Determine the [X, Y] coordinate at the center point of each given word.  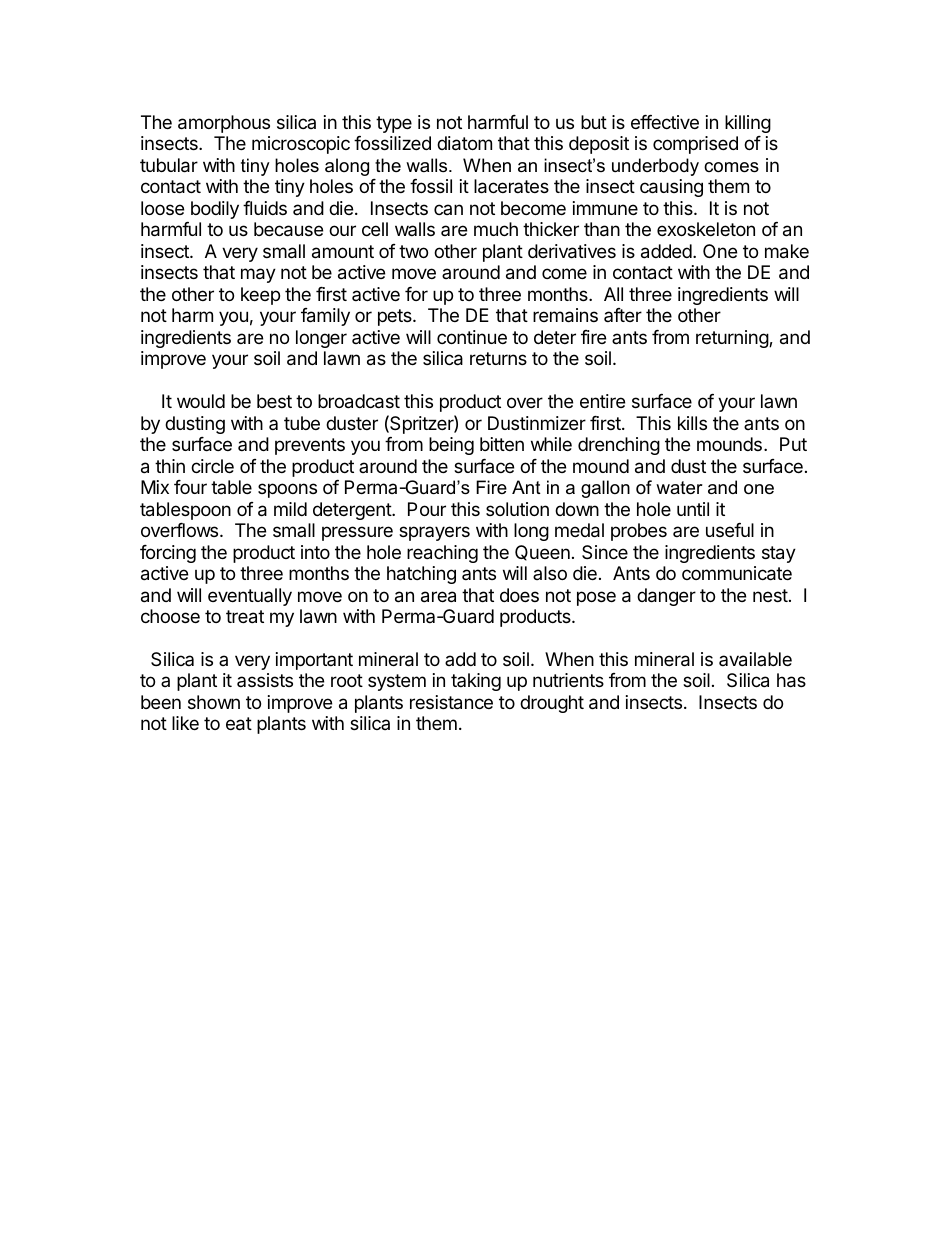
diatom [464, 143]
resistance [451, 702]
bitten [502, 444]
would [201, 401]
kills [692, 423]
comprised [695, 145]
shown [214, 702]
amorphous [224, 124]
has [791, 680]
